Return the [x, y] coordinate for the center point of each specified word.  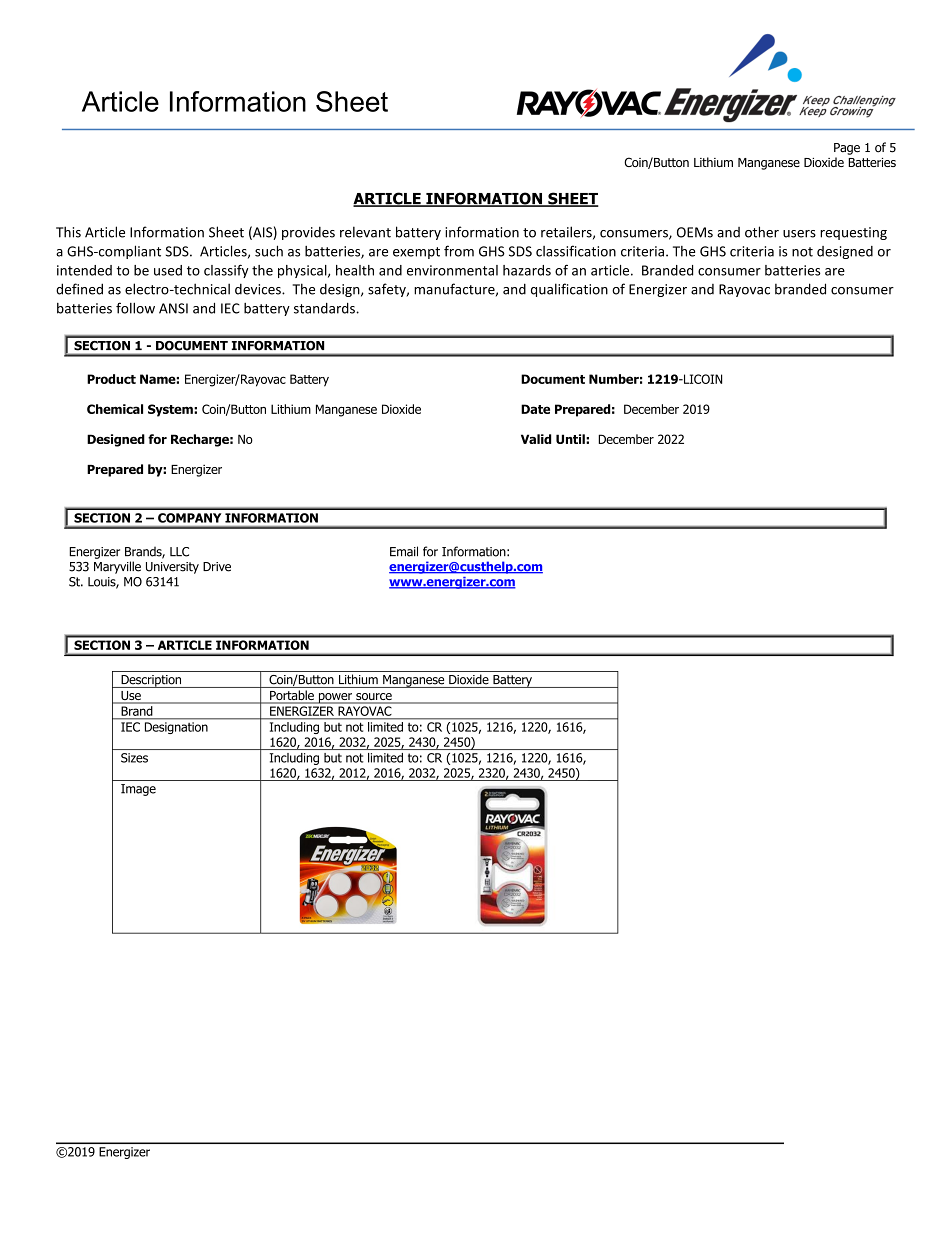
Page [847, 149]
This [68, 232]
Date [535, 409]
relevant [365, 232]
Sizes [134, 758]
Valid [536, 439]
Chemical [115, 409]
